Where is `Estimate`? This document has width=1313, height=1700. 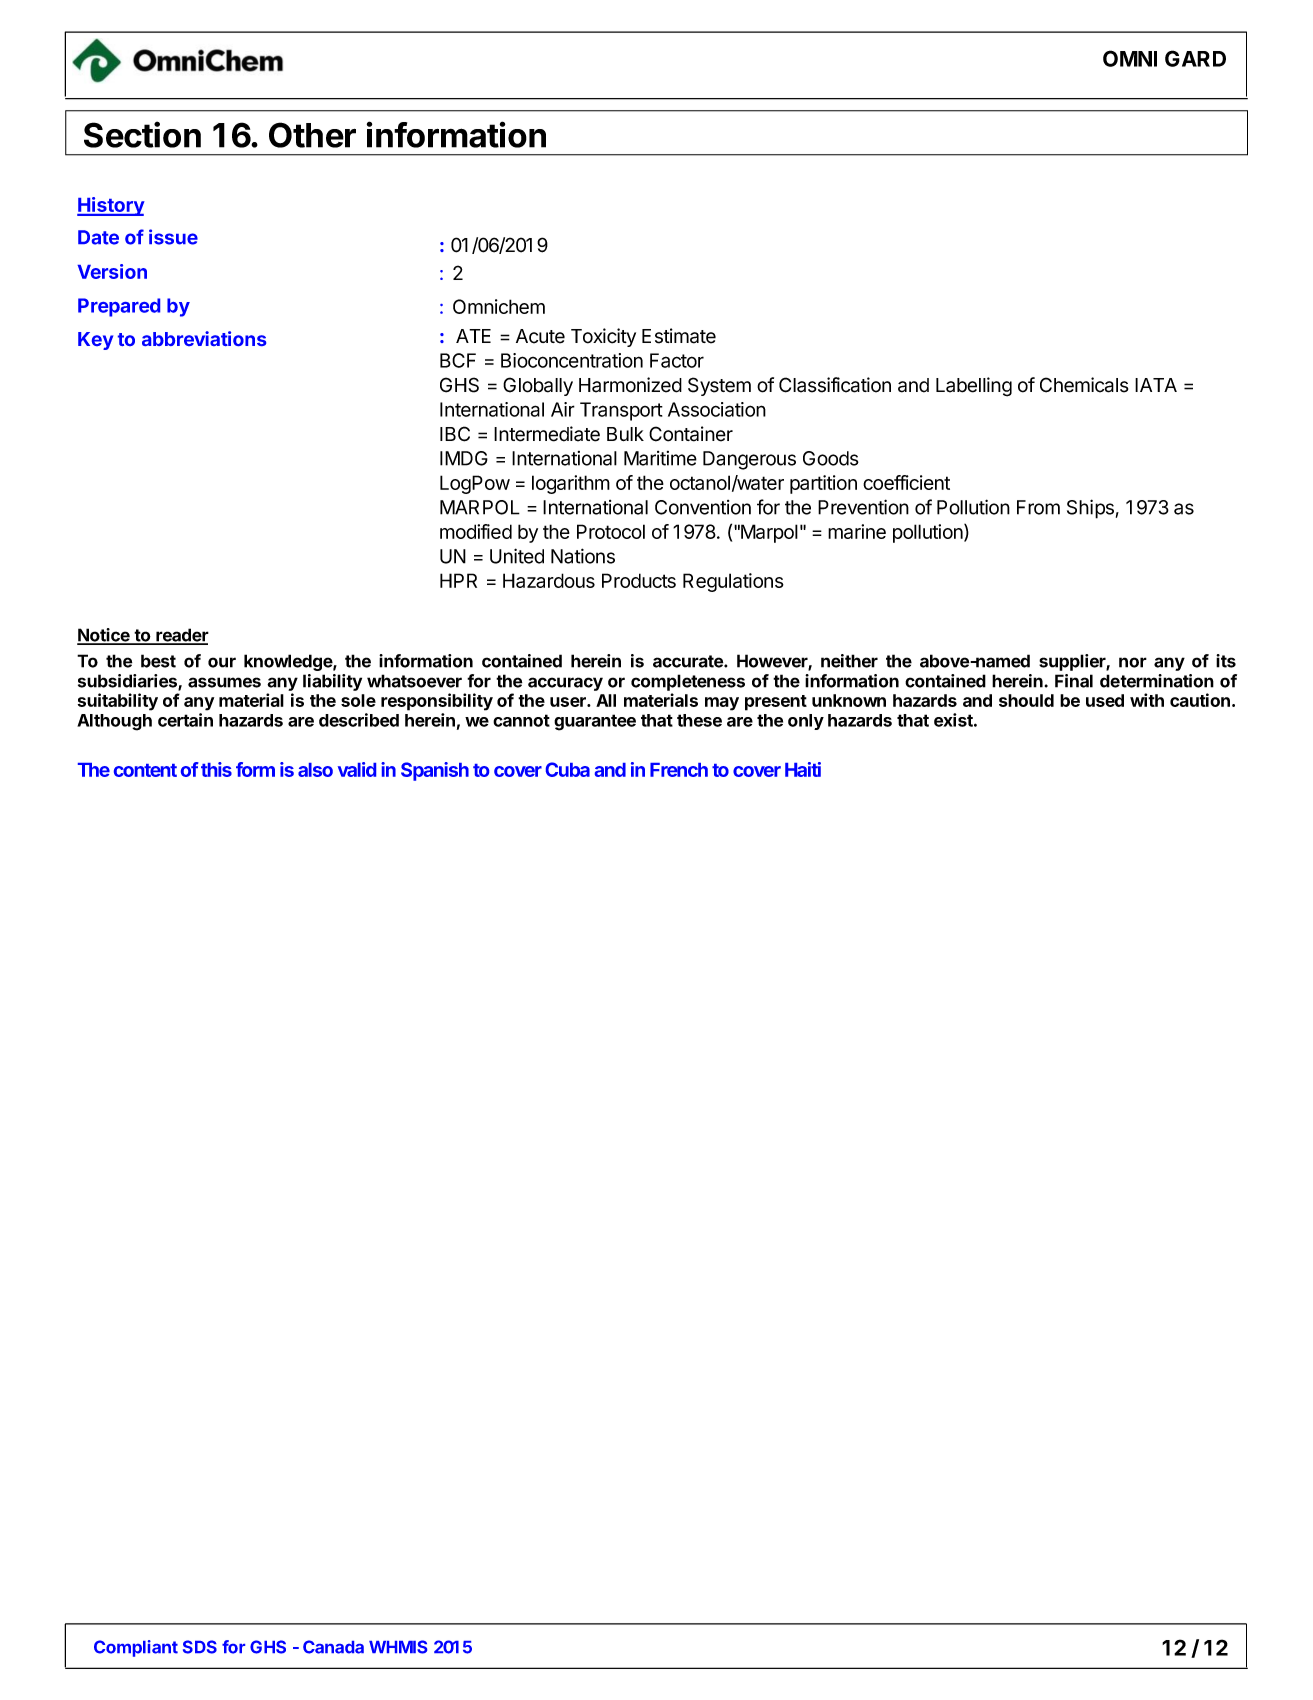
Estimate is located at coordinates (679, 336).
